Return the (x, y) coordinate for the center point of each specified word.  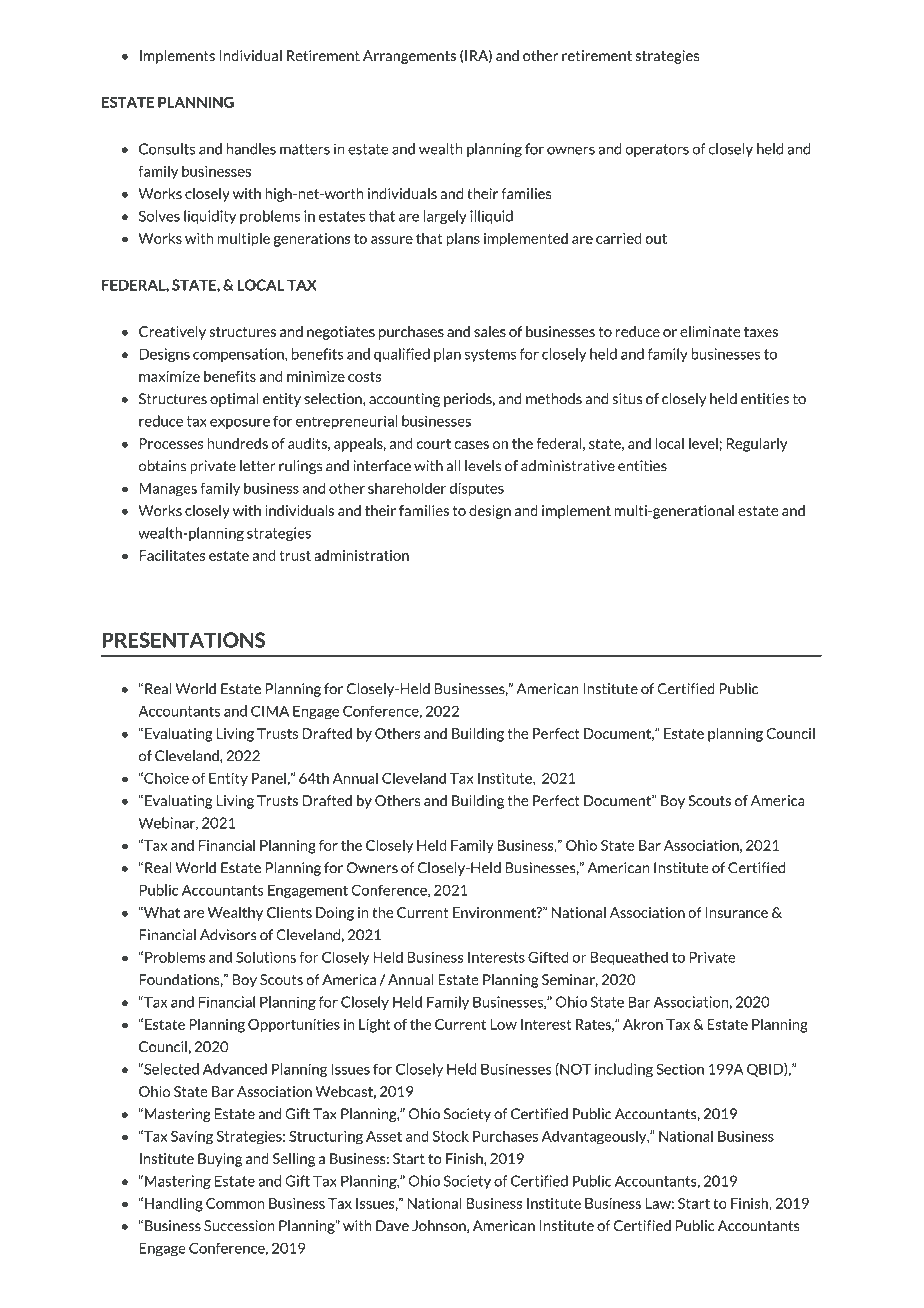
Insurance (737, 912)
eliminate (710, 331)
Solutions (266, 957)
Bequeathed (629, 958)
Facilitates (172, 555)
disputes (477, 489)
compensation (239, 355)
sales (490, 331)
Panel (269, 778)
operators (657, 150)
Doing (335, 914)
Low (503, 1024)
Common (235, 1203)
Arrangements (409, 57)
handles (251, 149)
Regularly (757, 445)
